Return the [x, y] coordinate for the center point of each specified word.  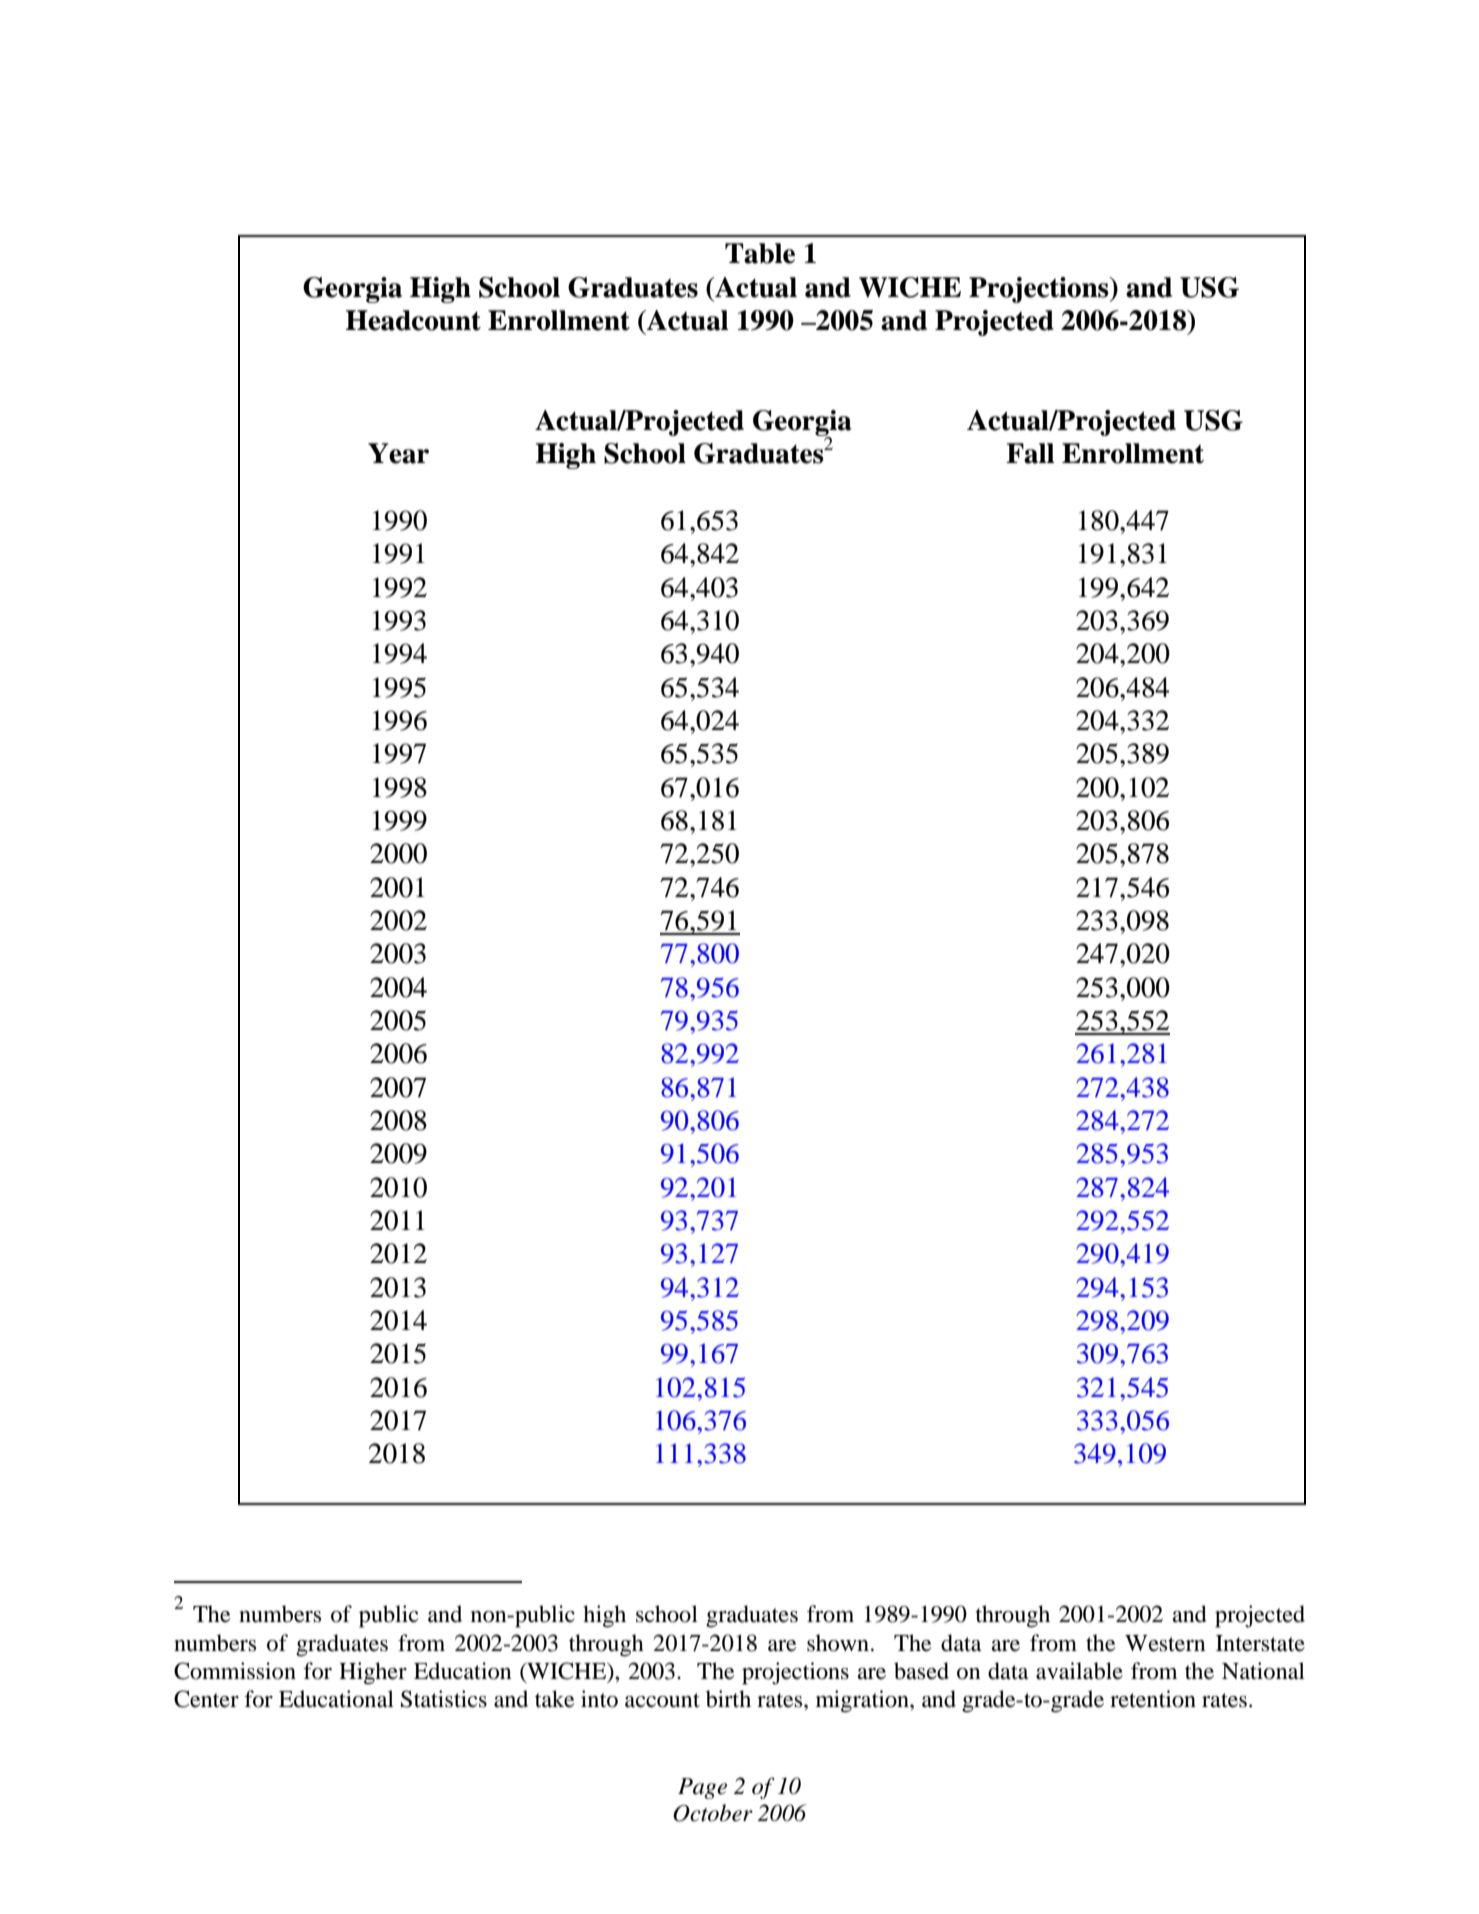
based [921, 1671]
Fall [1030, 453]
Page [702, 1788]
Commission [235, 1671]
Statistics [444, 1699]
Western [1165, 1643]
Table [760, 253]
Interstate [1260, 1643]
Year [398, 453]
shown [838, 1643]
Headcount [413, 320]
